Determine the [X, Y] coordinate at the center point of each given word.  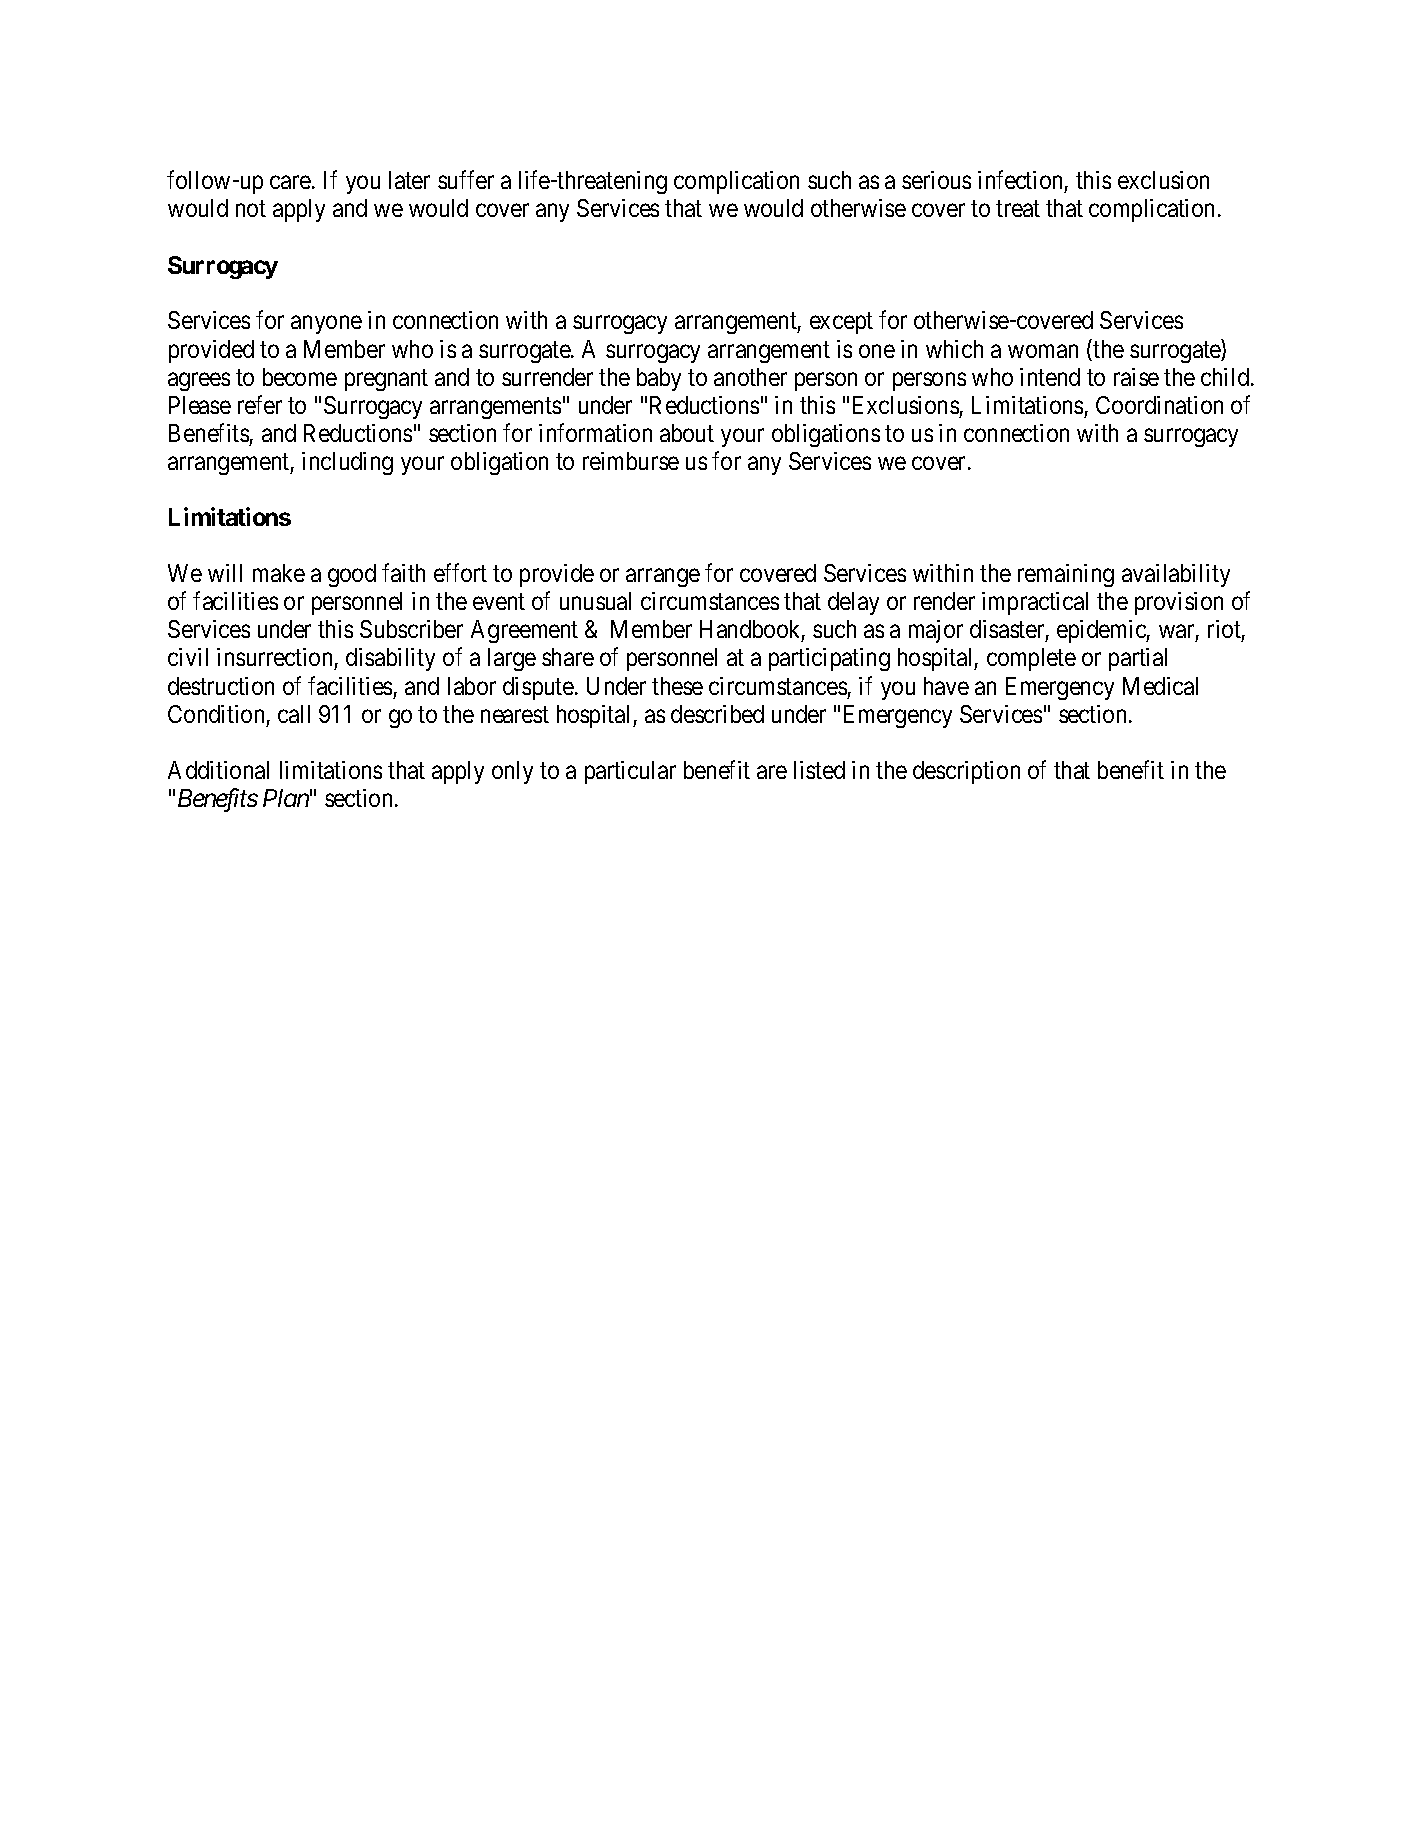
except [841, 323]
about [687, 433]
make [279, 573]
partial [1138, 659]
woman [1043, 351]
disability [390, 659]
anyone [326, 325]
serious [936, 180]
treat [1018, 209]
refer [260, 404]
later [409, 180]
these [677, 686]
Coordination [1159, 405]
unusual [595, 601]
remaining [1066, 575]
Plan [286, 798]
